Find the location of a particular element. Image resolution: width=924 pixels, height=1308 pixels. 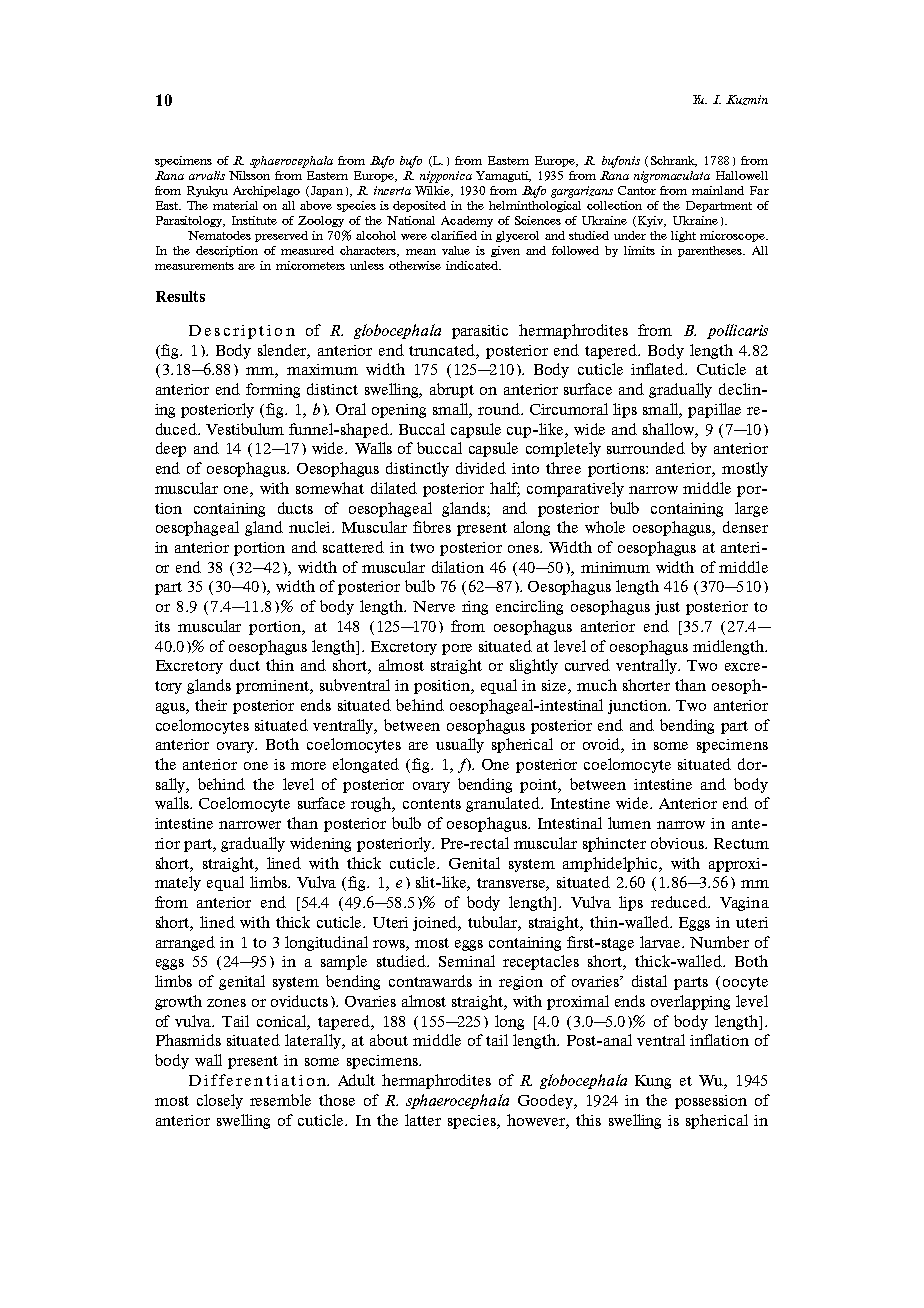

prominent is located at coordinates (274, 687).
